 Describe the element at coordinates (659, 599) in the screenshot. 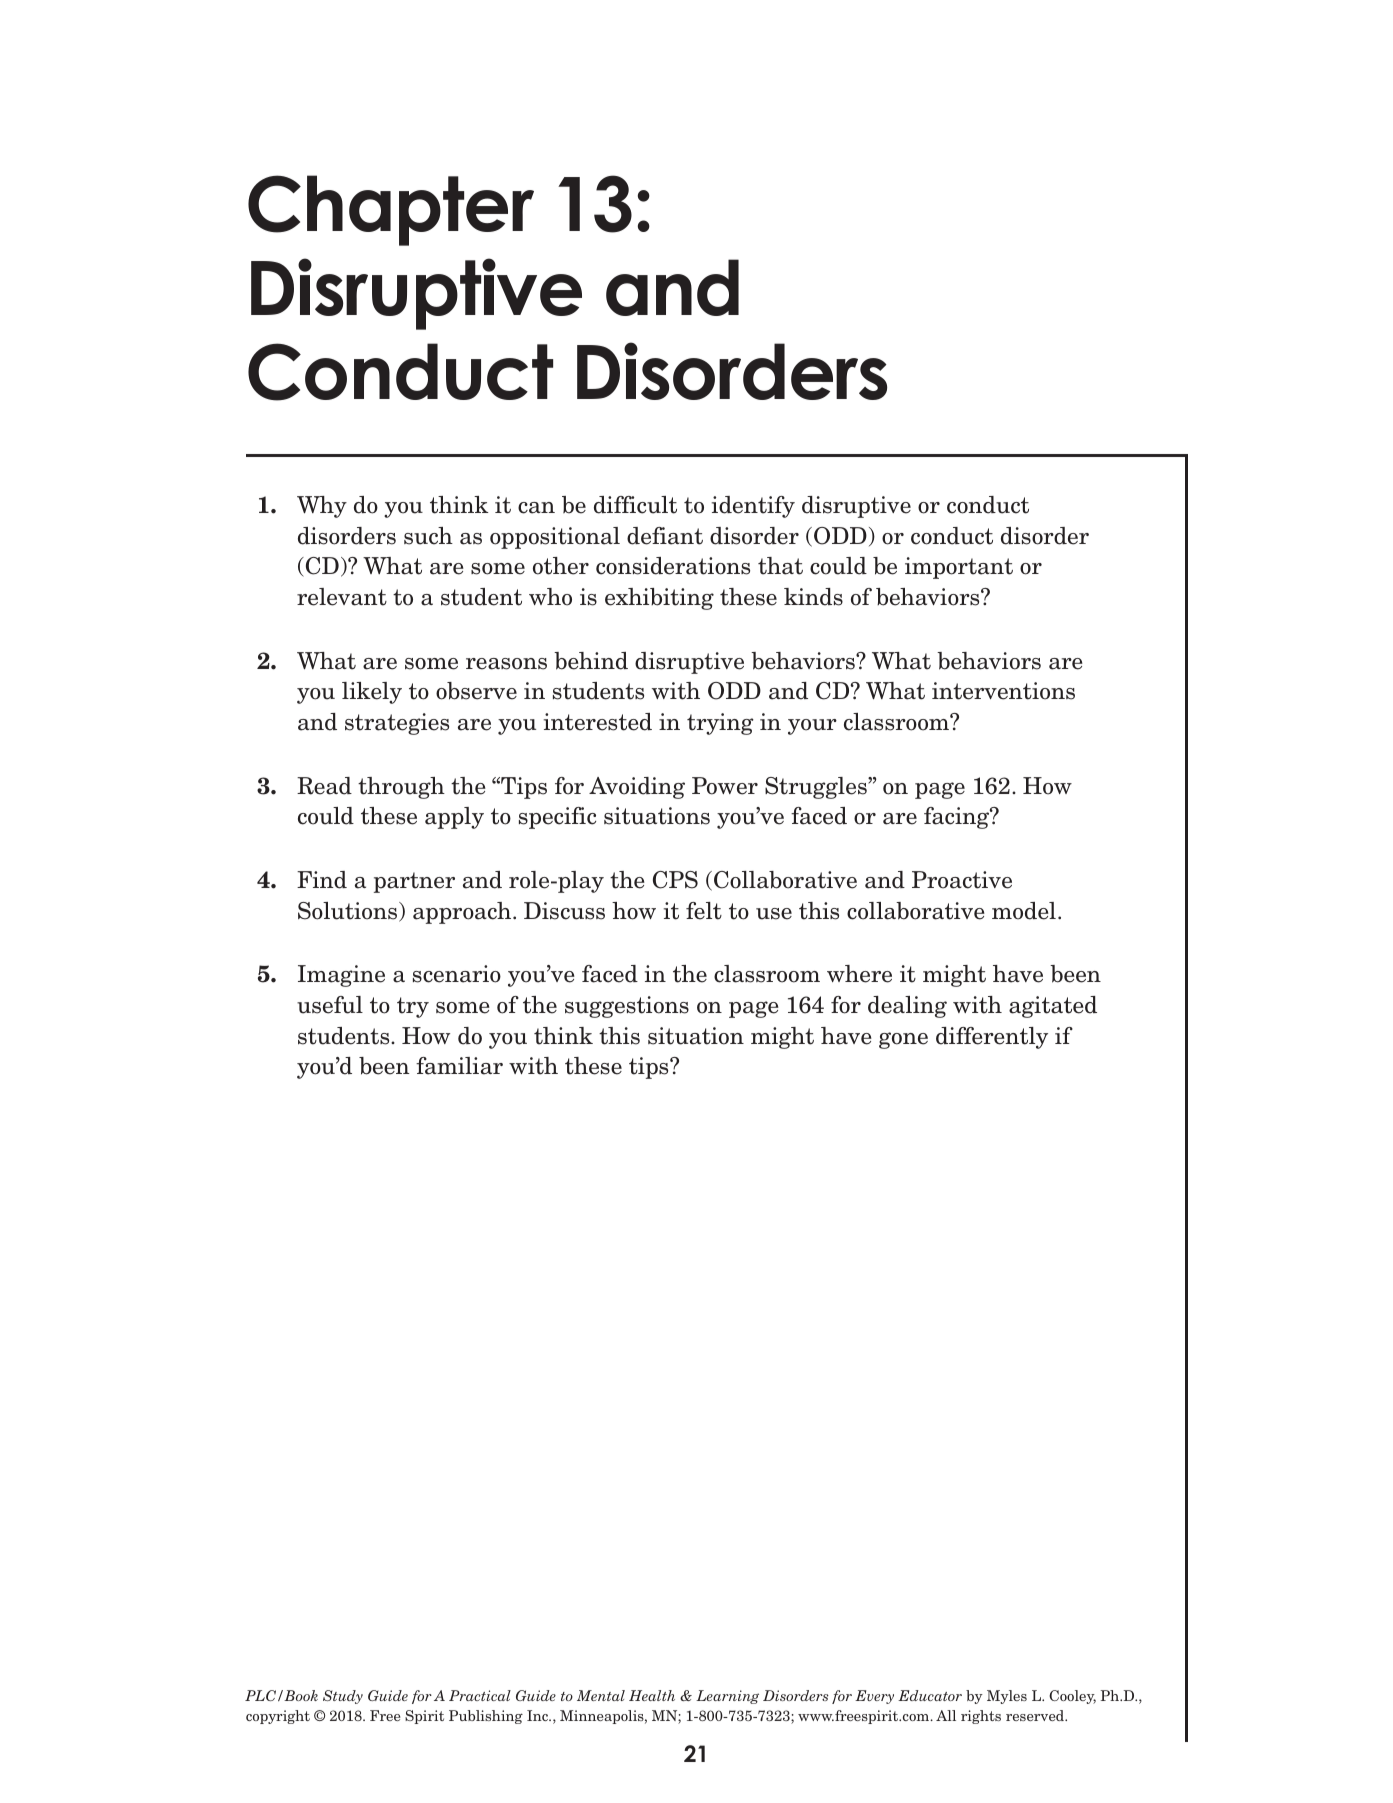

I see `exhibiting` at that location.
